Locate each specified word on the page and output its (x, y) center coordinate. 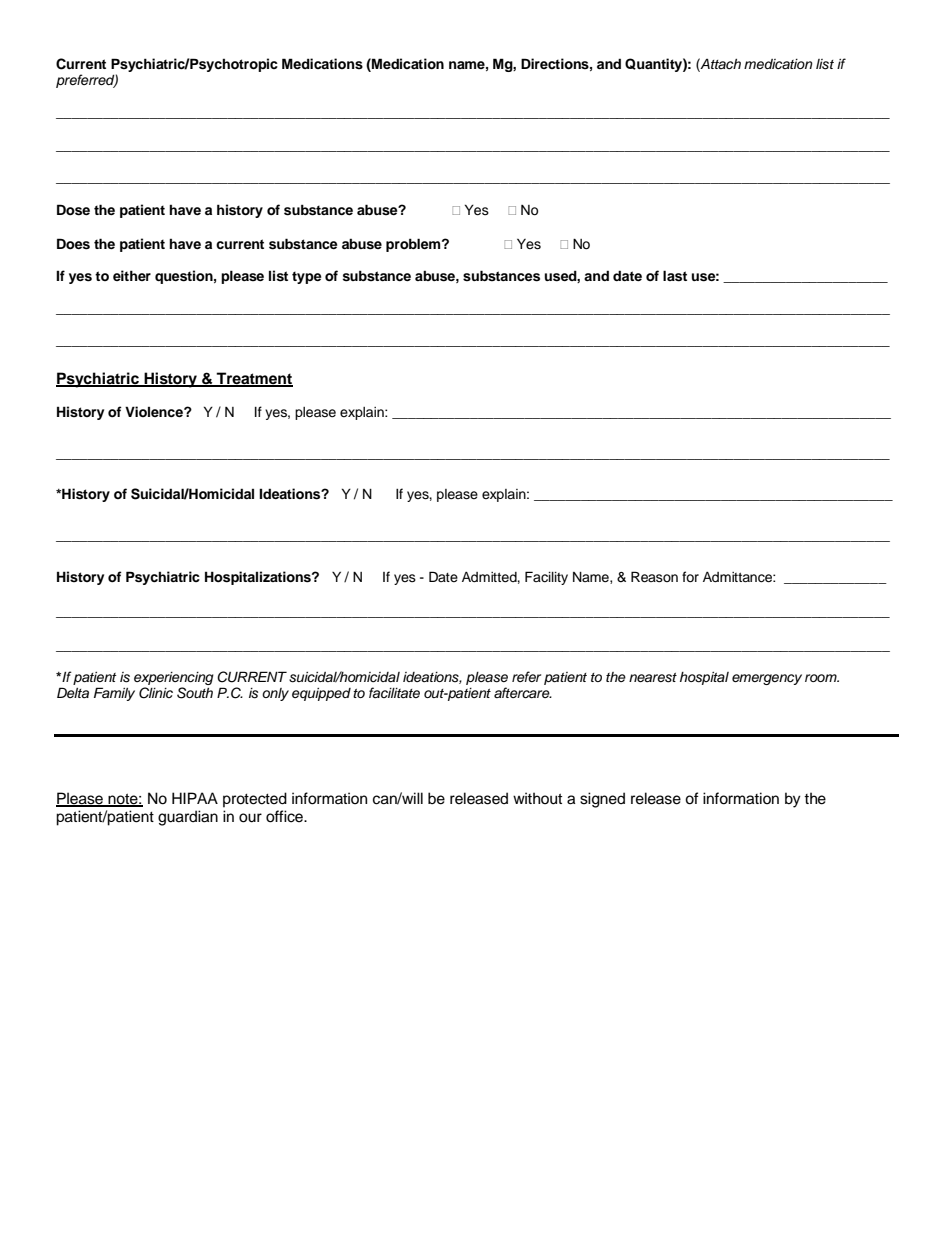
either (132, 275)
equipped (321, 694)
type (307, 277)
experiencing (174, 678)
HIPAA (195, 798)
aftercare (523, 693)
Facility (546, 578)
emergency (767, 679)
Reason (654, 577)
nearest (653, 678)
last (675, 276)
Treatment (254, 379)
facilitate (394, 692)
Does (73, 244)
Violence (155, 411)
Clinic (156, 693)
